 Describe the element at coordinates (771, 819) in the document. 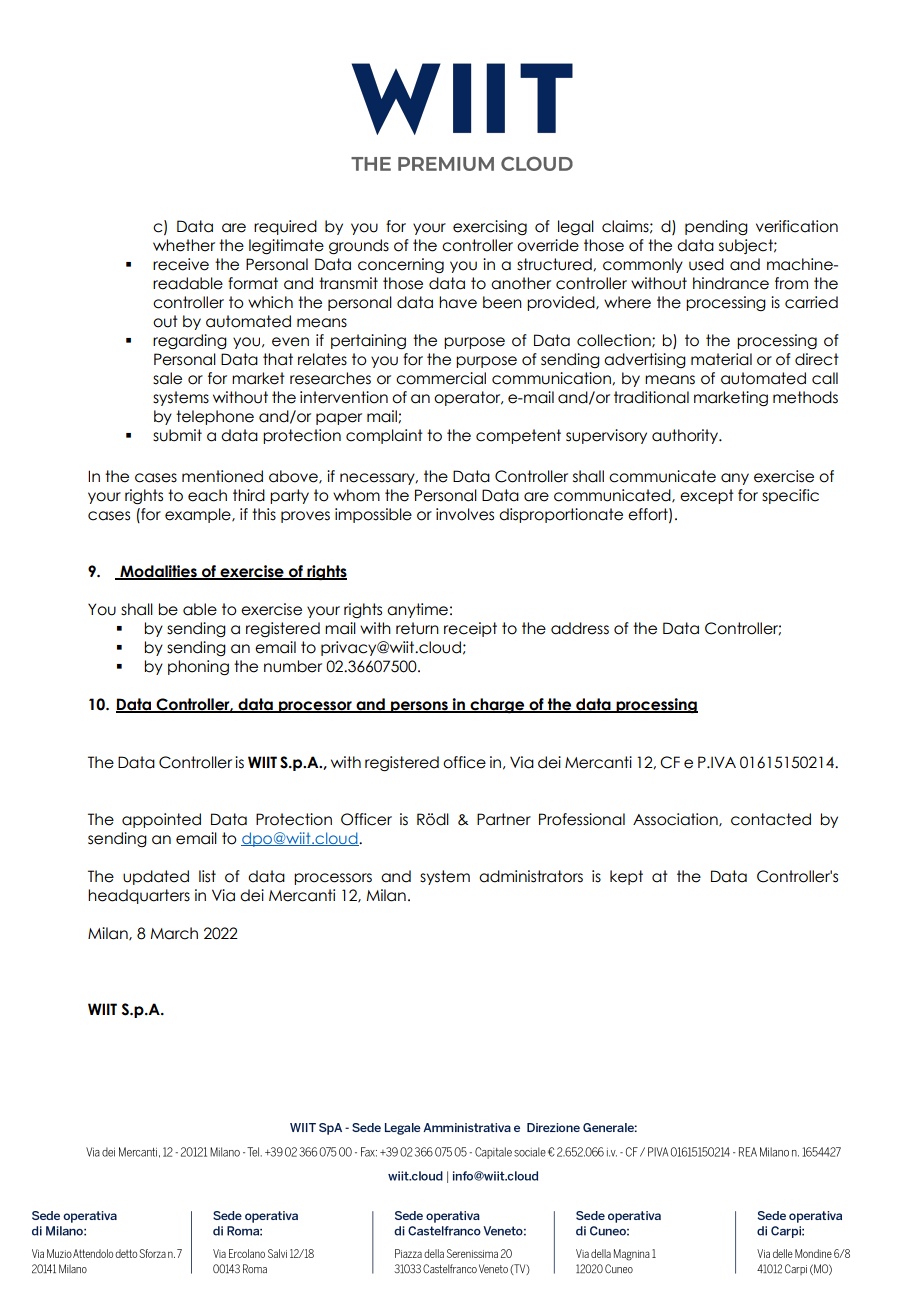

I see `contacted` at that location.
